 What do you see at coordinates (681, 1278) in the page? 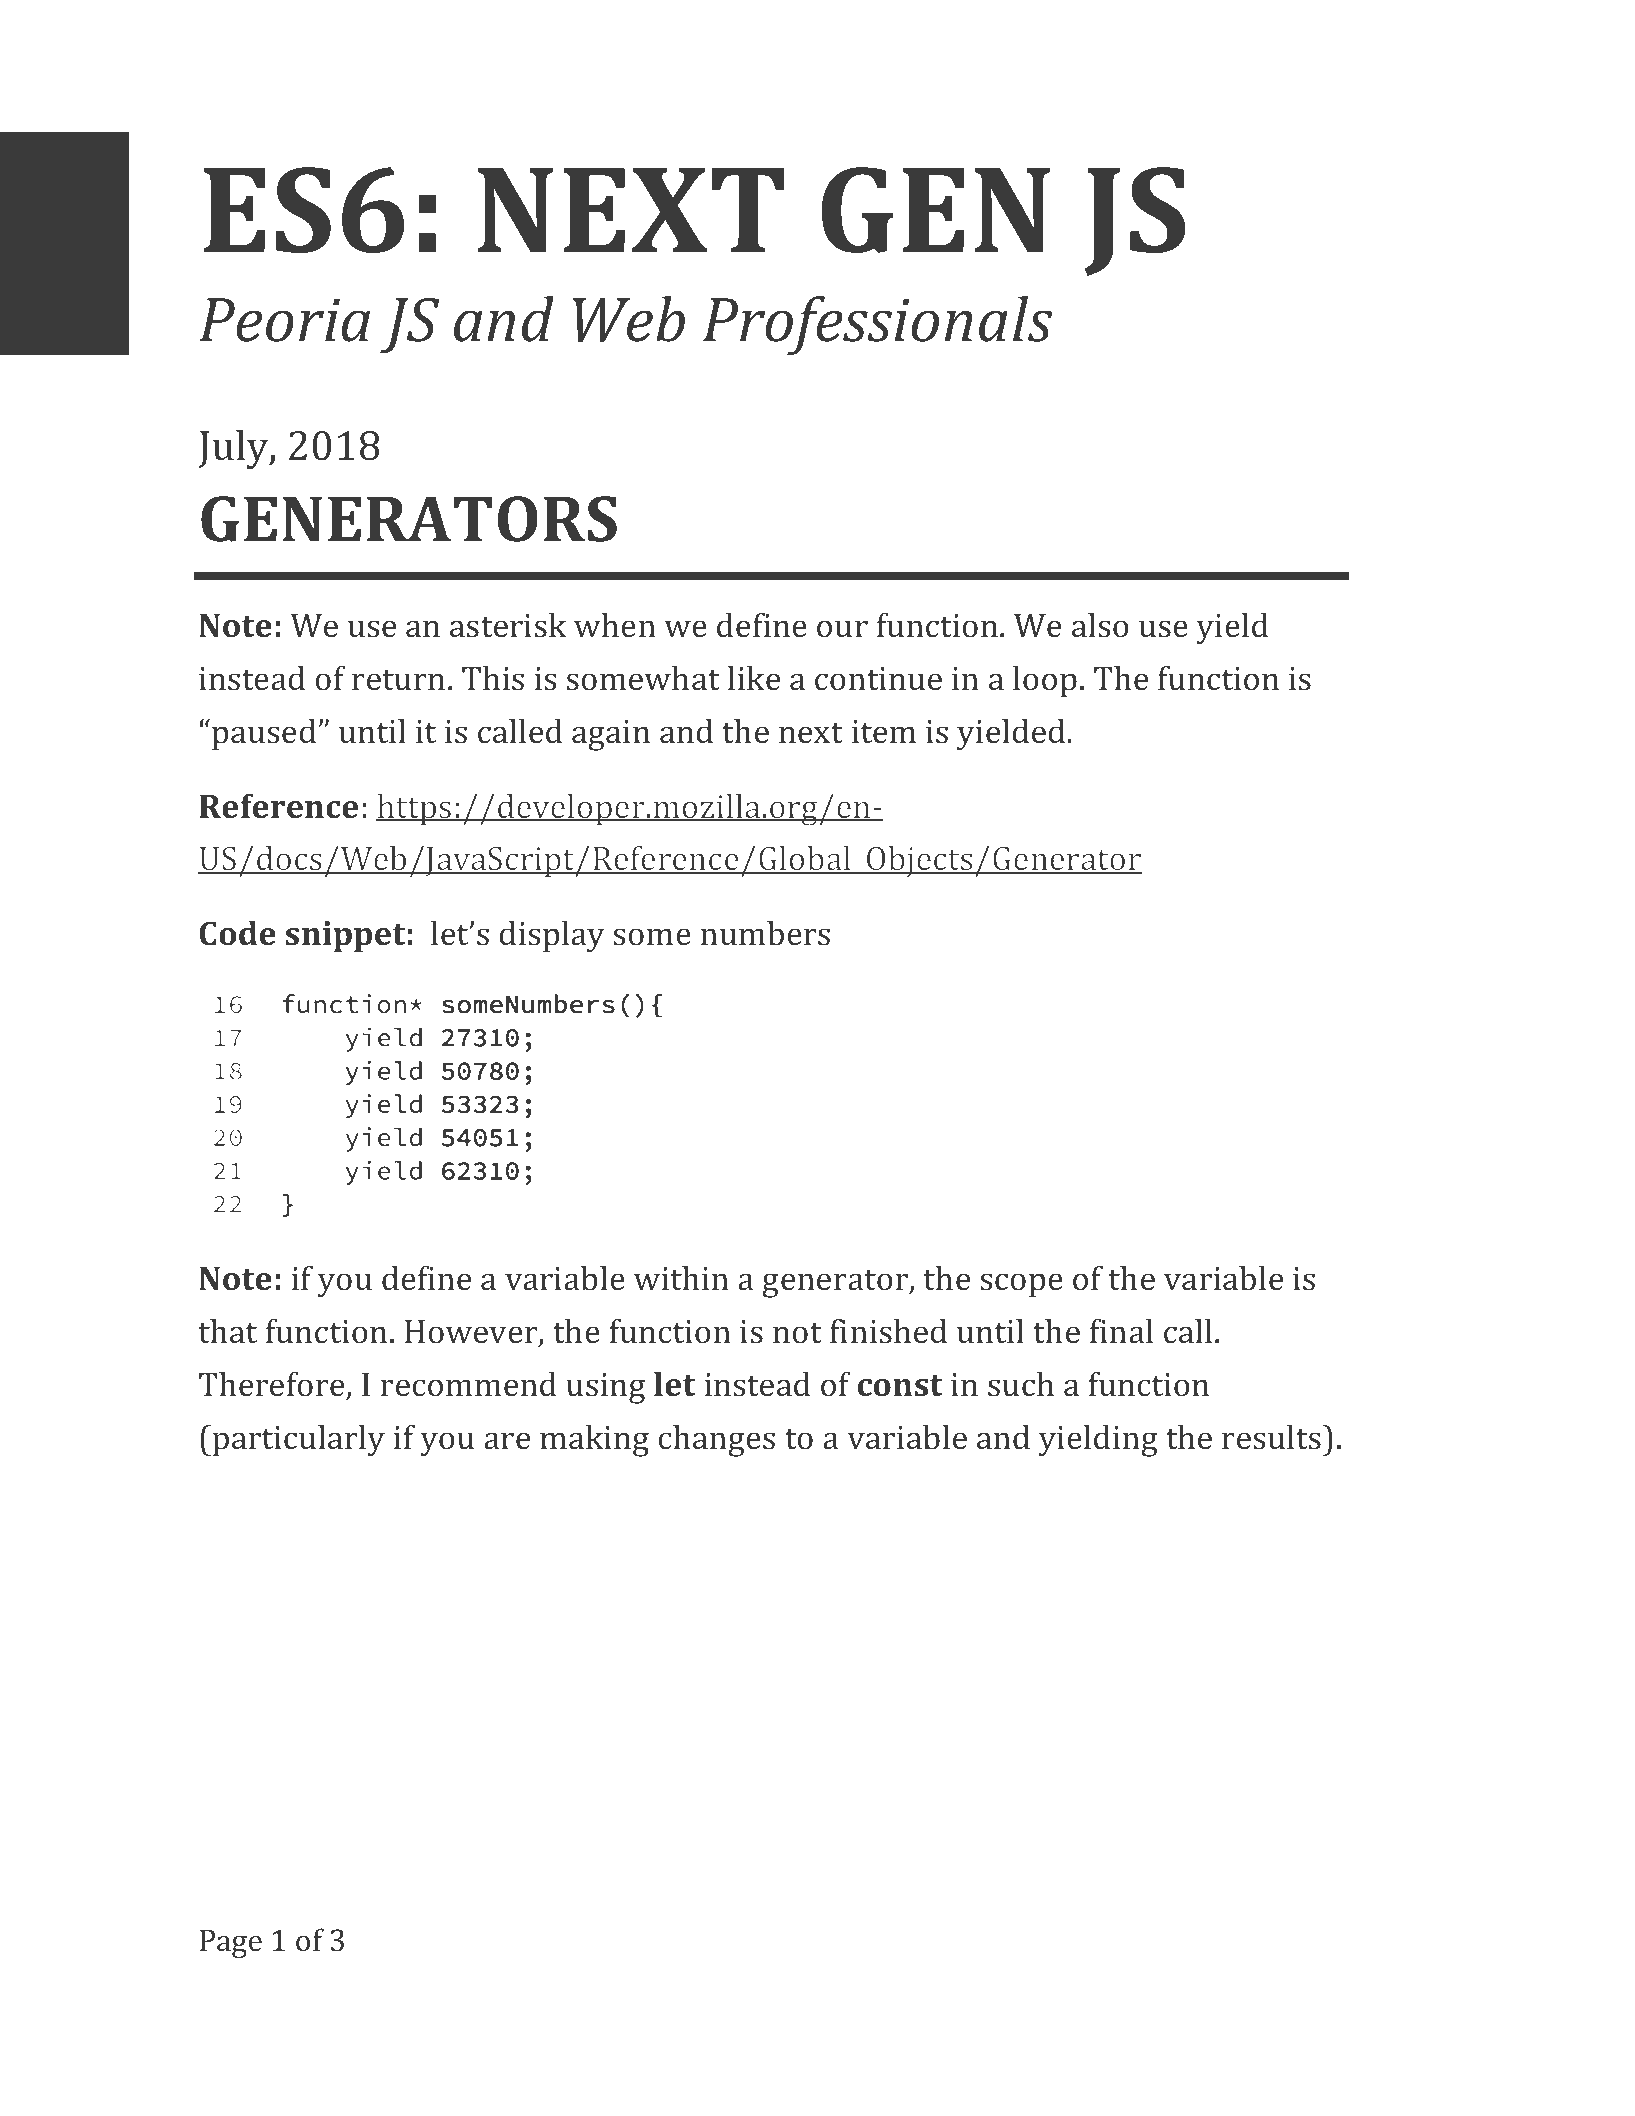
I see `within` at bounding box center [681, 1278].
